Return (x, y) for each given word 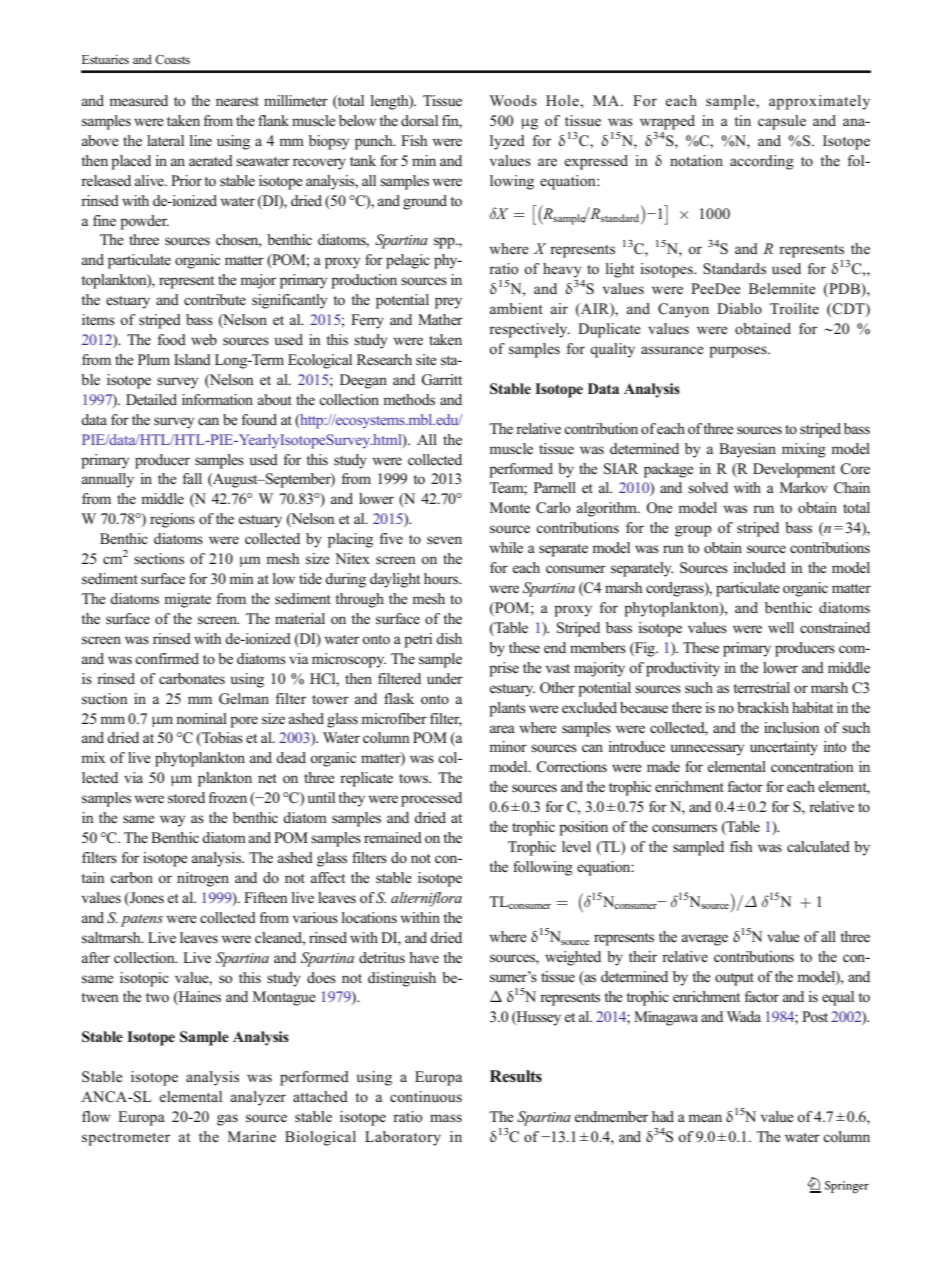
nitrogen (203, 879)
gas (227, 1120)
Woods (513, 100)
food (172, 340)
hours (442, 579)
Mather (440, 319)
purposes (739, 352)
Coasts (172, 59)
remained (393, 837)
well (781, 627)
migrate (187, 600)
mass (446, 1118)
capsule (782, 122)
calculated (818, 846)
